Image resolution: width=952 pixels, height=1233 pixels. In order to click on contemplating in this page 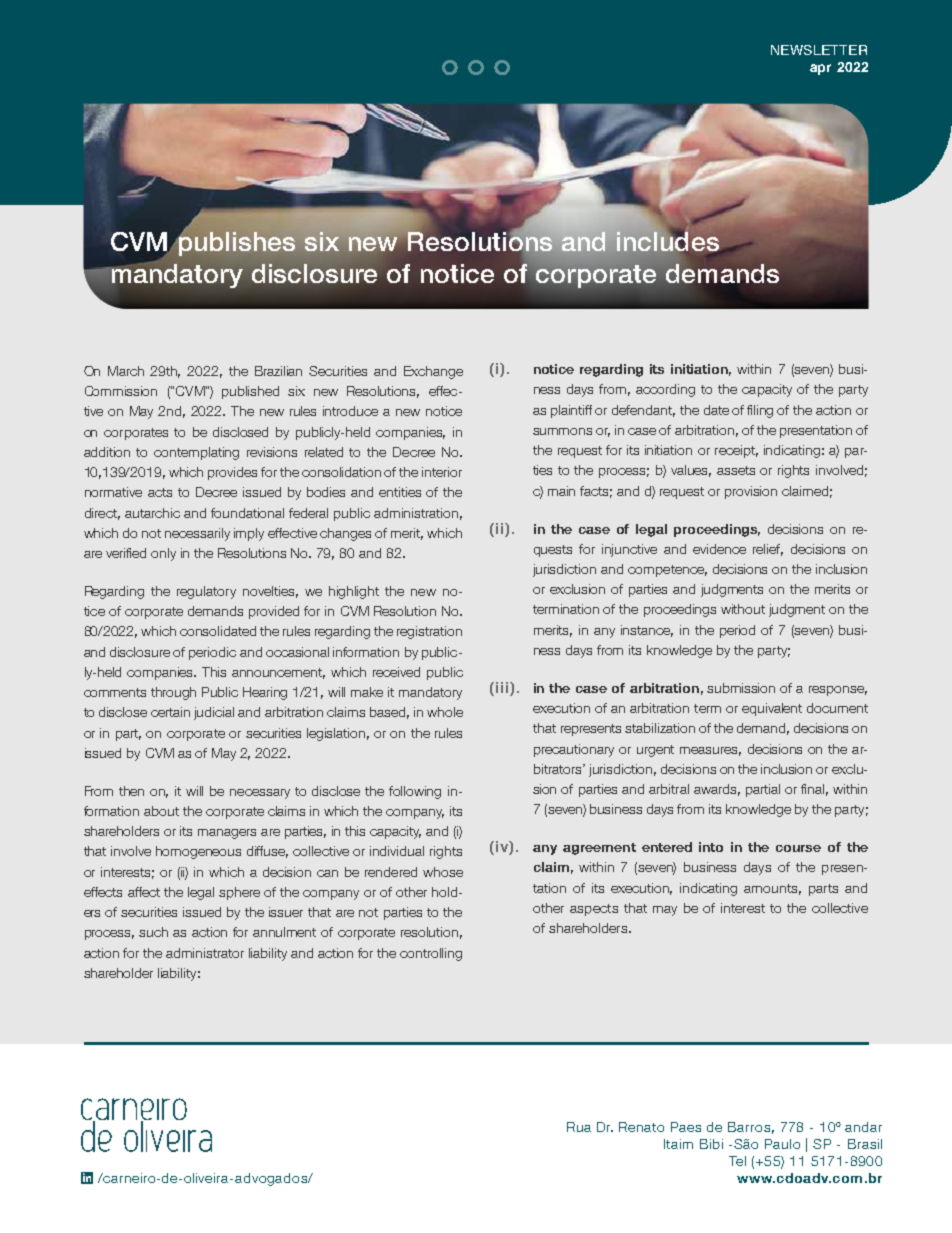, I will do `click(196, 453)`.
